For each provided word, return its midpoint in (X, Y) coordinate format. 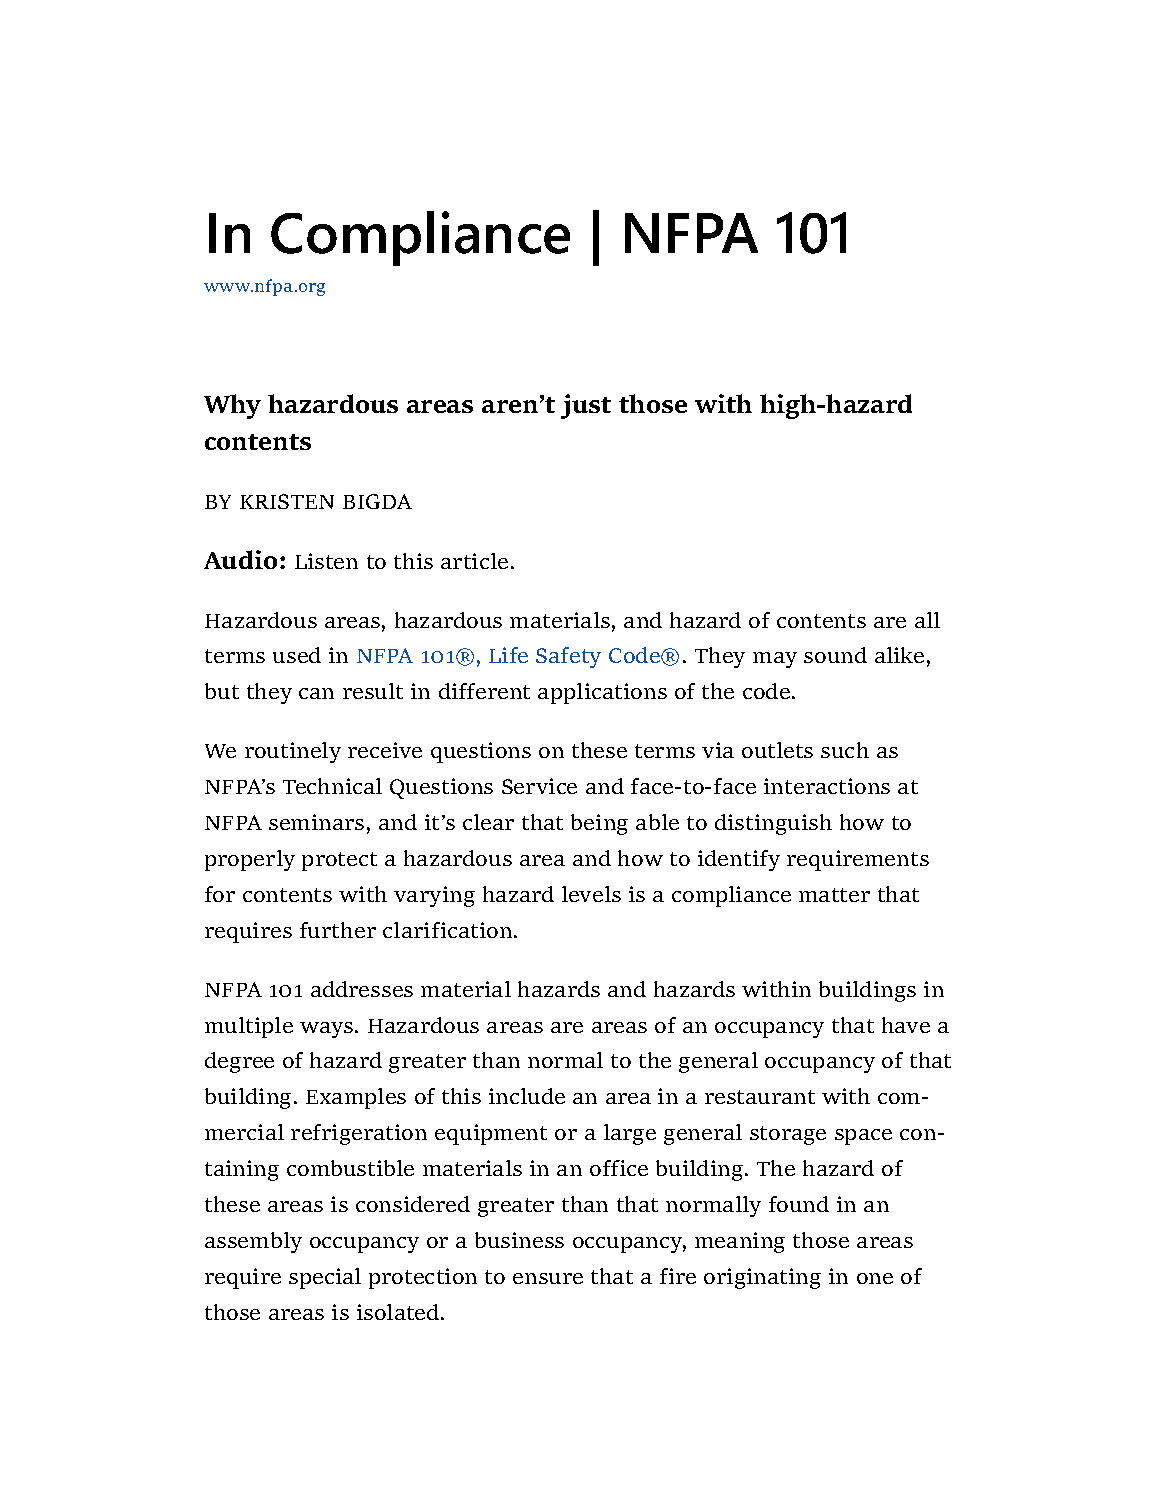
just (586, 406)
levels (591, 894)
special (325, 1278)
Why (232, 406)
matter (834, 895)
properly (250, 860)
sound (835, 655)
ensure (548, 1278)
